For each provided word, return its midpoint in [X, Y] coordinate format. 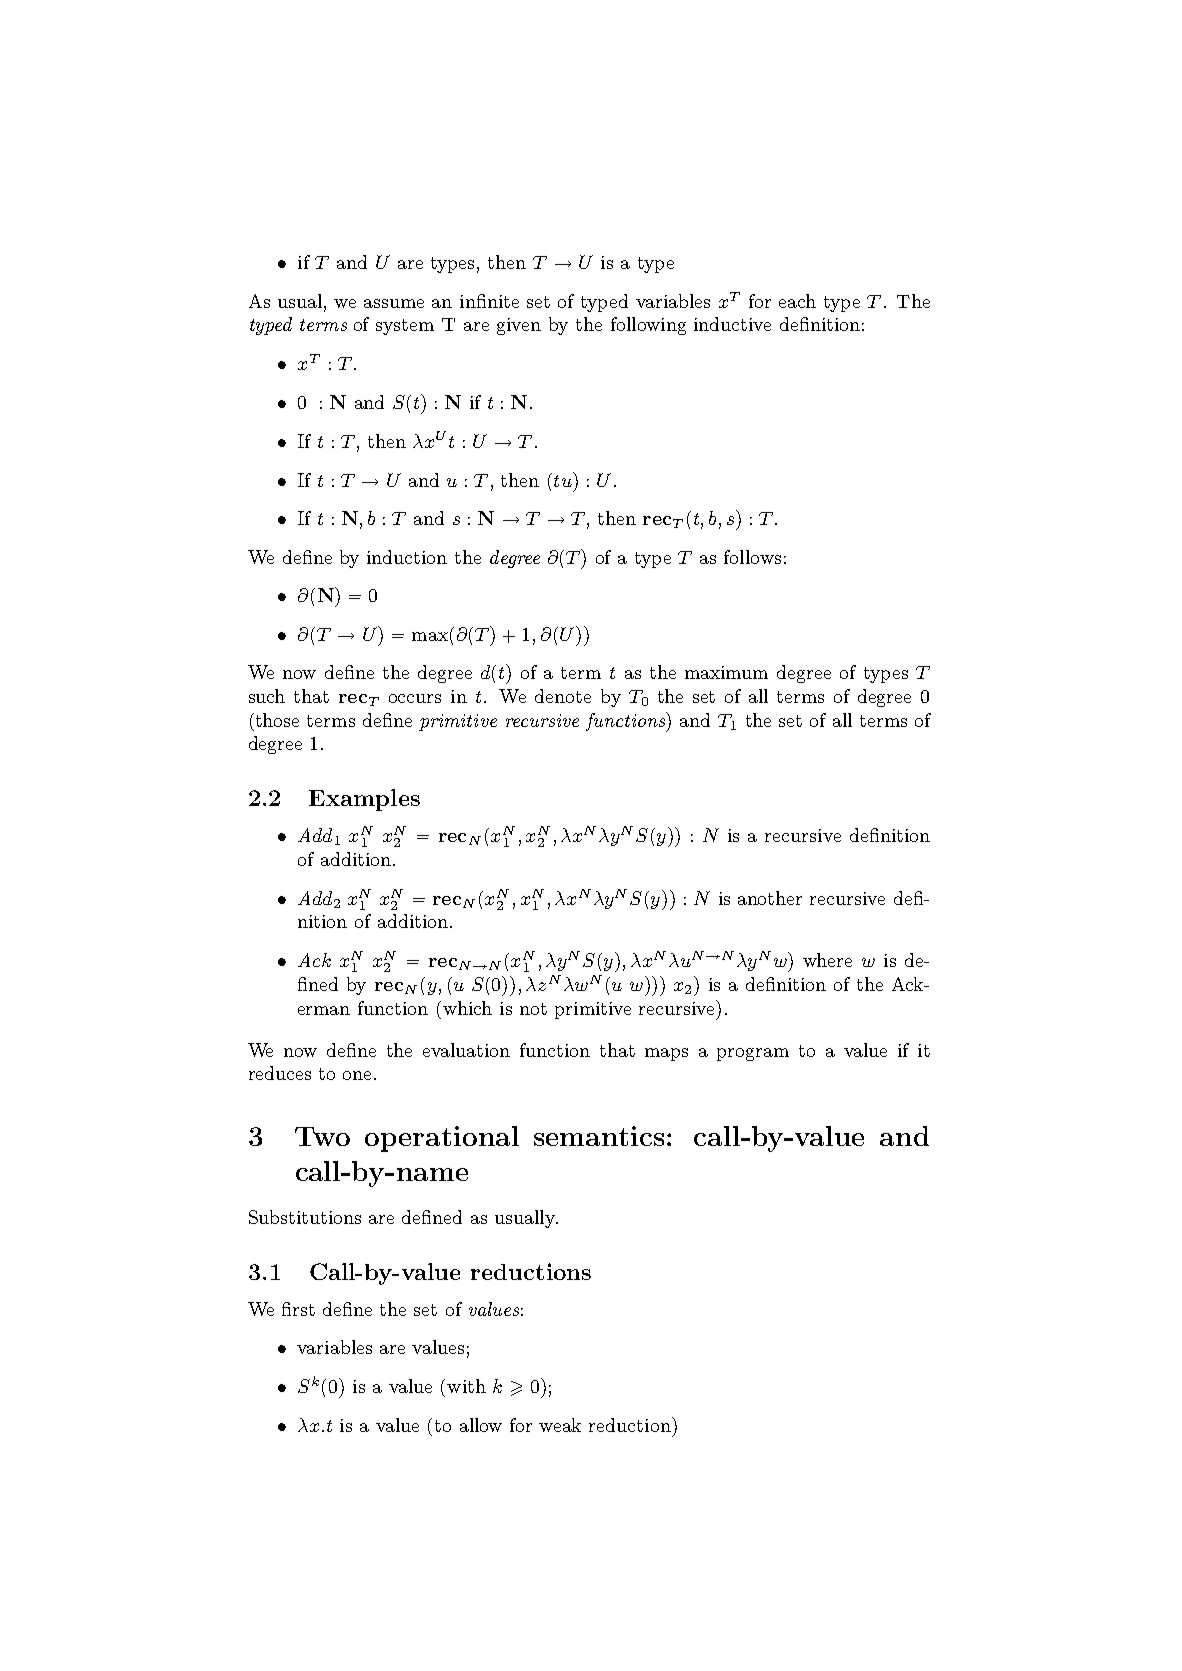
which [467, 1008]
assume [394, 303]
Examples [364, 800]
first [298, 1309]
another [770, 898]
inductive [732, 324]
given [519, 326]
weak [560, 1425]
